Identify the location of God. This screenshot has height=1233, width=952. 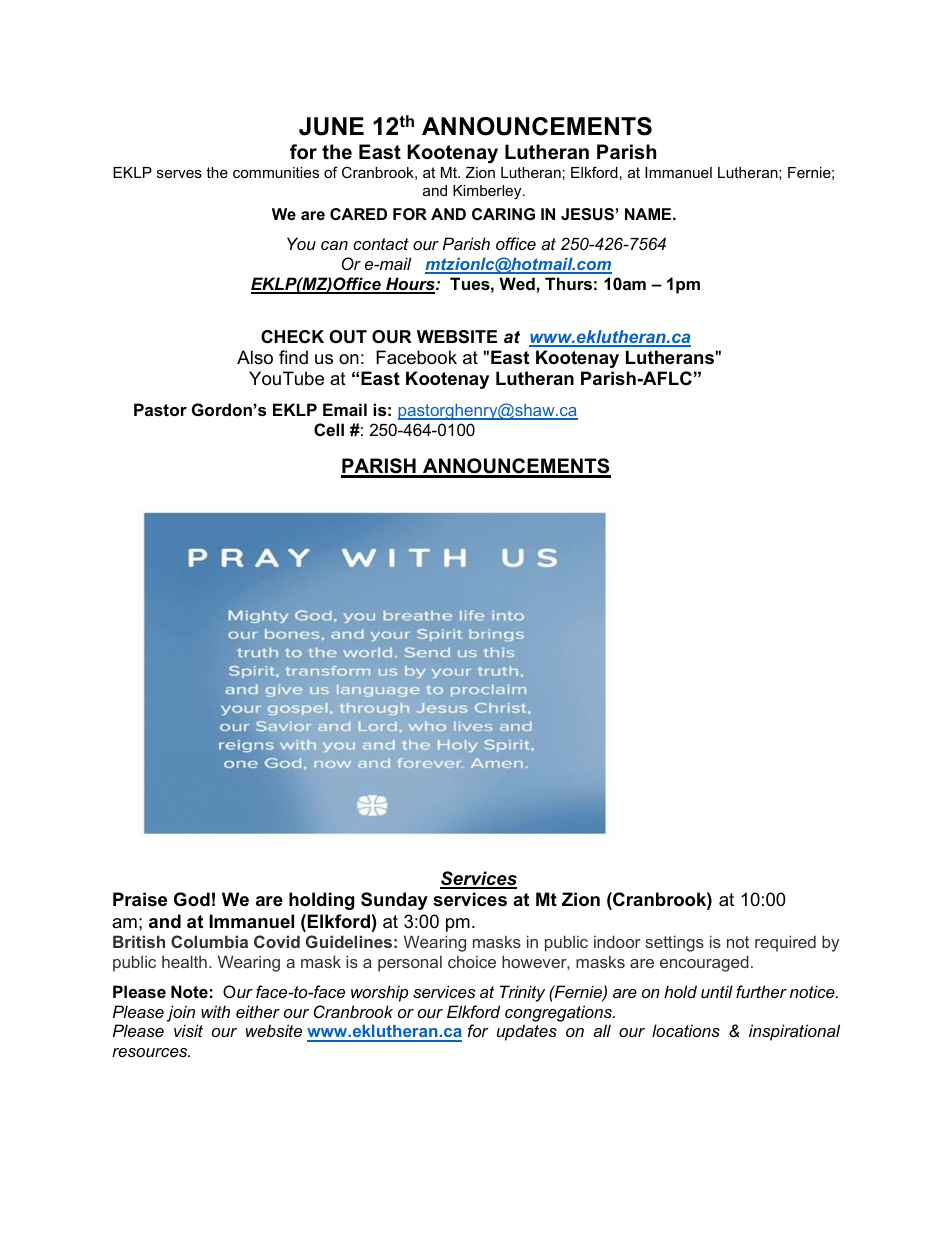
(192, 899).
